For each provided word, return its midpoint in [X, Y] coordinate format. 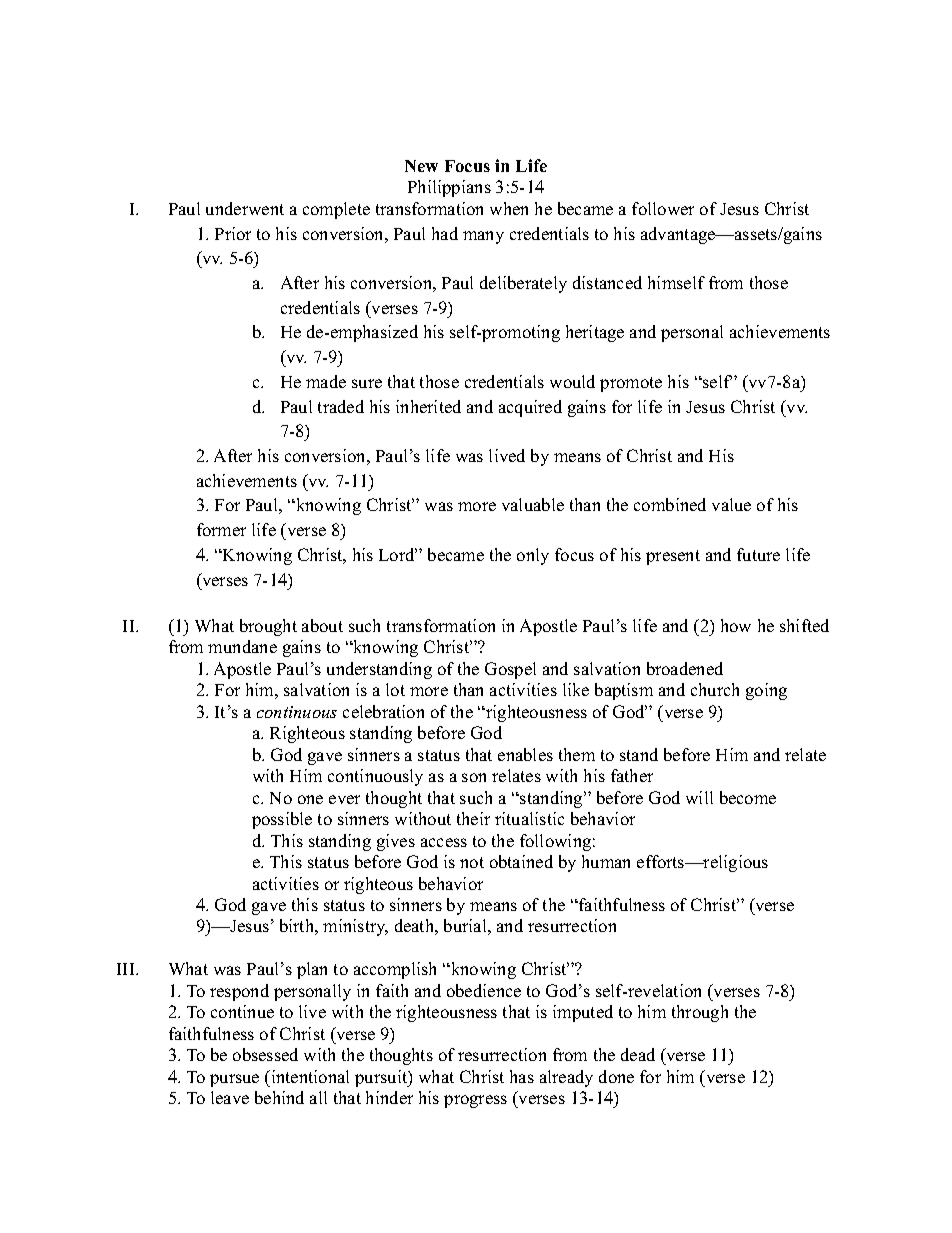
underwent [245, 208]
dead [638, 1054]
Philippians [449, 188]
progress [475, 1101]
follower [663, 208]
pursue [234, 1080]
